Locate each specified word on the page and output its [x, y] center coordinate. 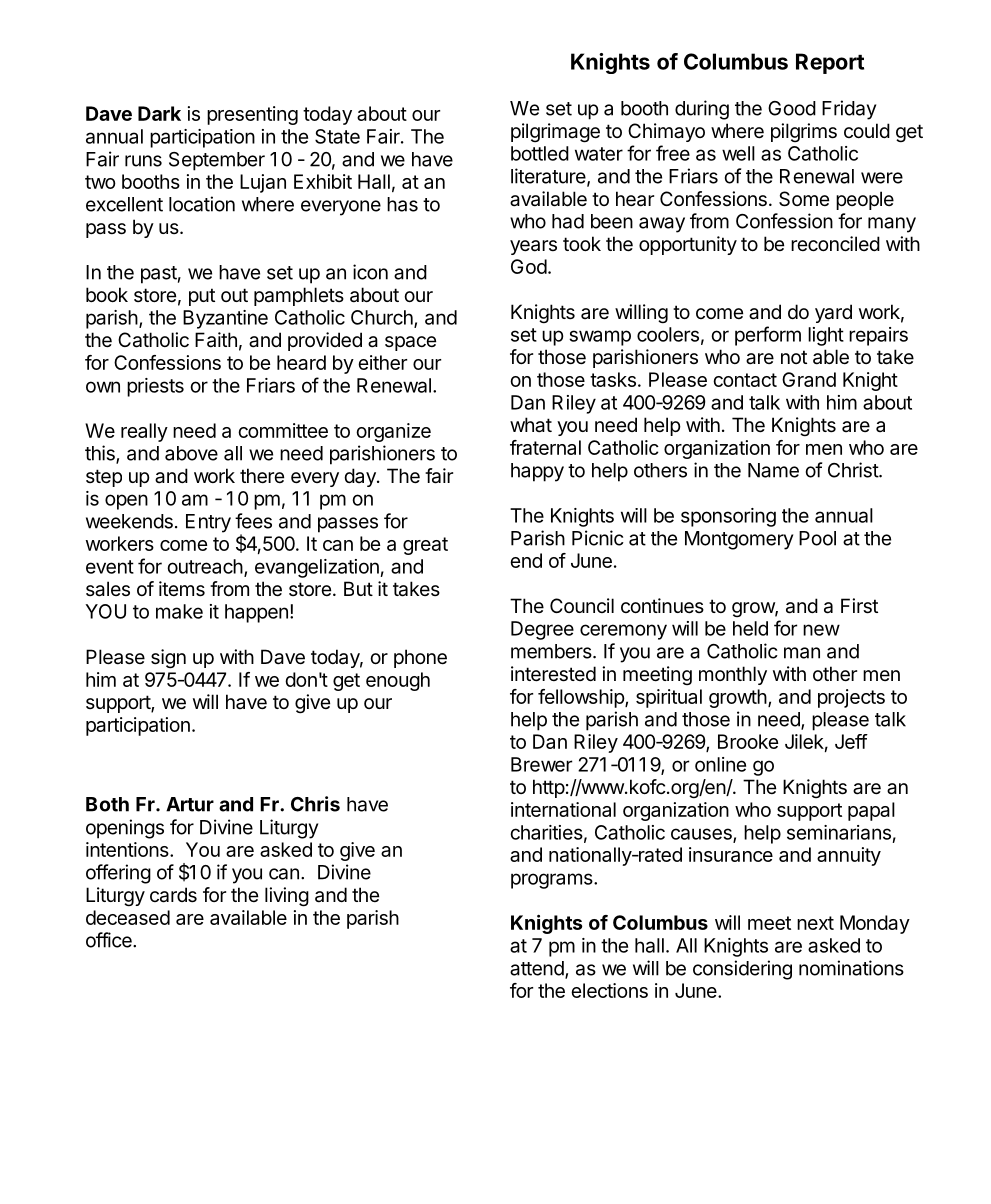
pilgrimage [555, 133]
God [529, 266]
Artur [190, 804]
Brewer [541, 764]
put [202, 297]
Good [792, 108]
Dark [159, 113]
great [425, 546]
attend [538, 969]
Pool [817, 538]
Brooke [748, 741]
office [110, 940]
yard [833, 313]
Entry [208, 523]
